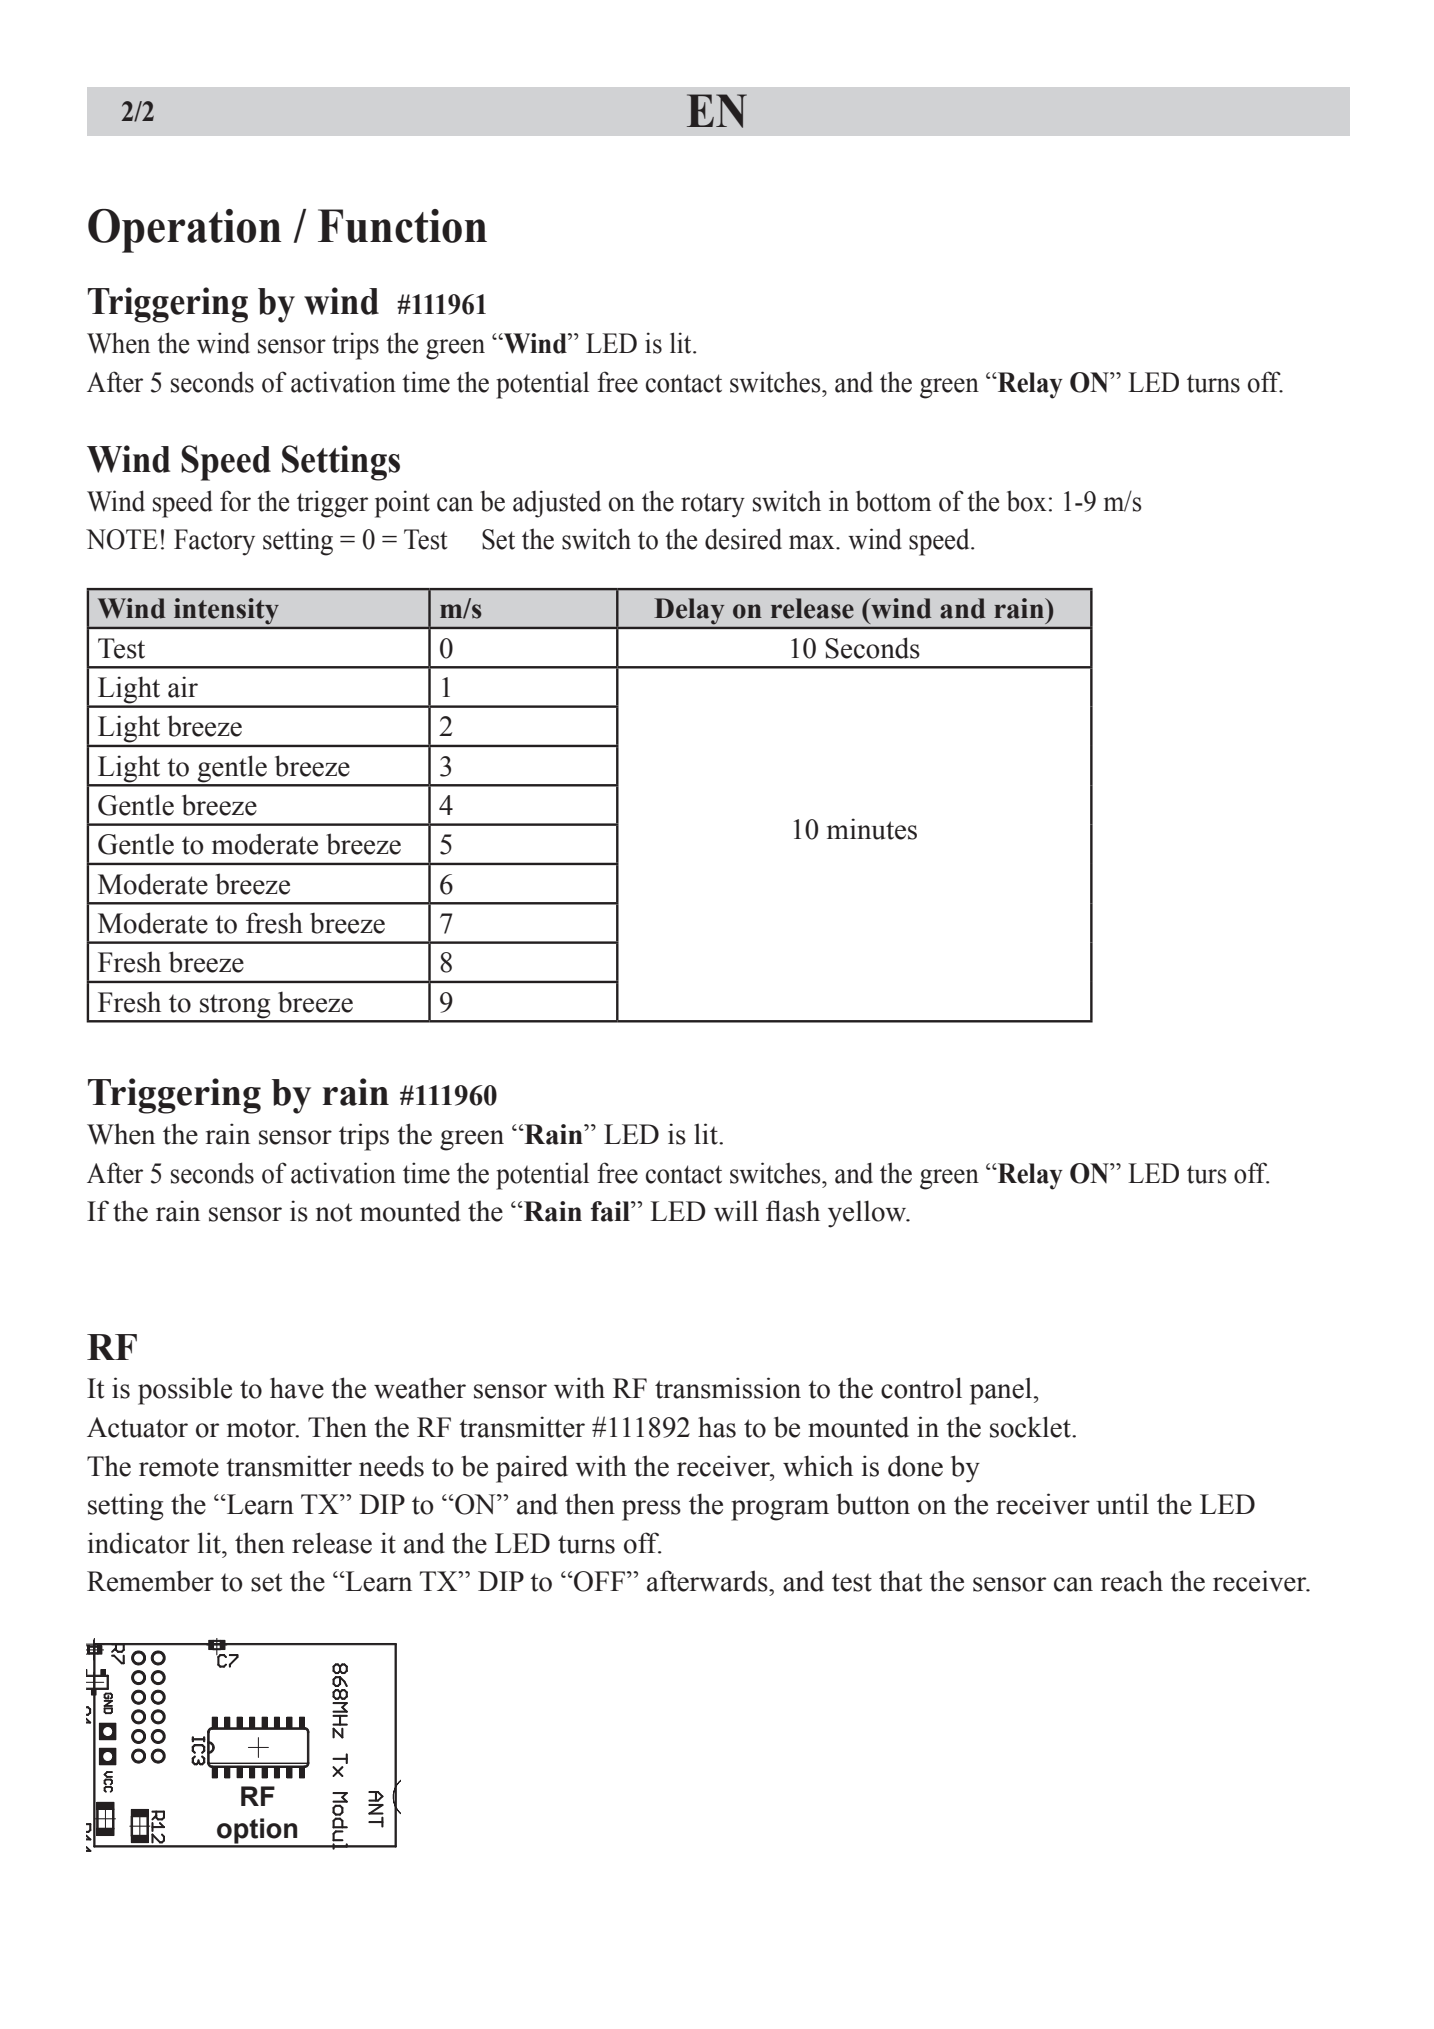 The image size is (1434, 2029). Describe the element at coordinates (1122, 1504) in the page. I see `until` at that location.
